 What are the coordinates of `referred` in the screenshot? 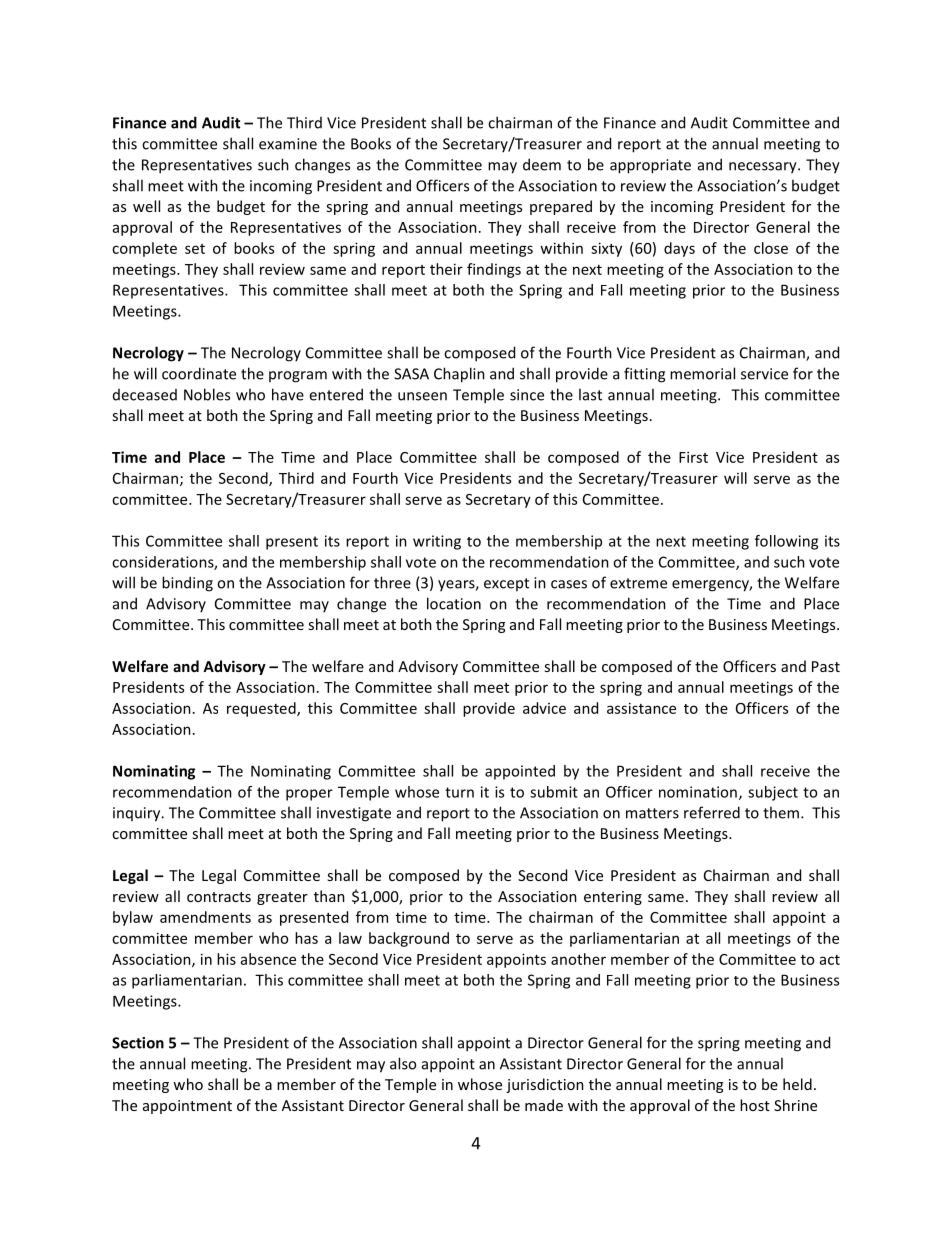 It's located at (712, 812).
